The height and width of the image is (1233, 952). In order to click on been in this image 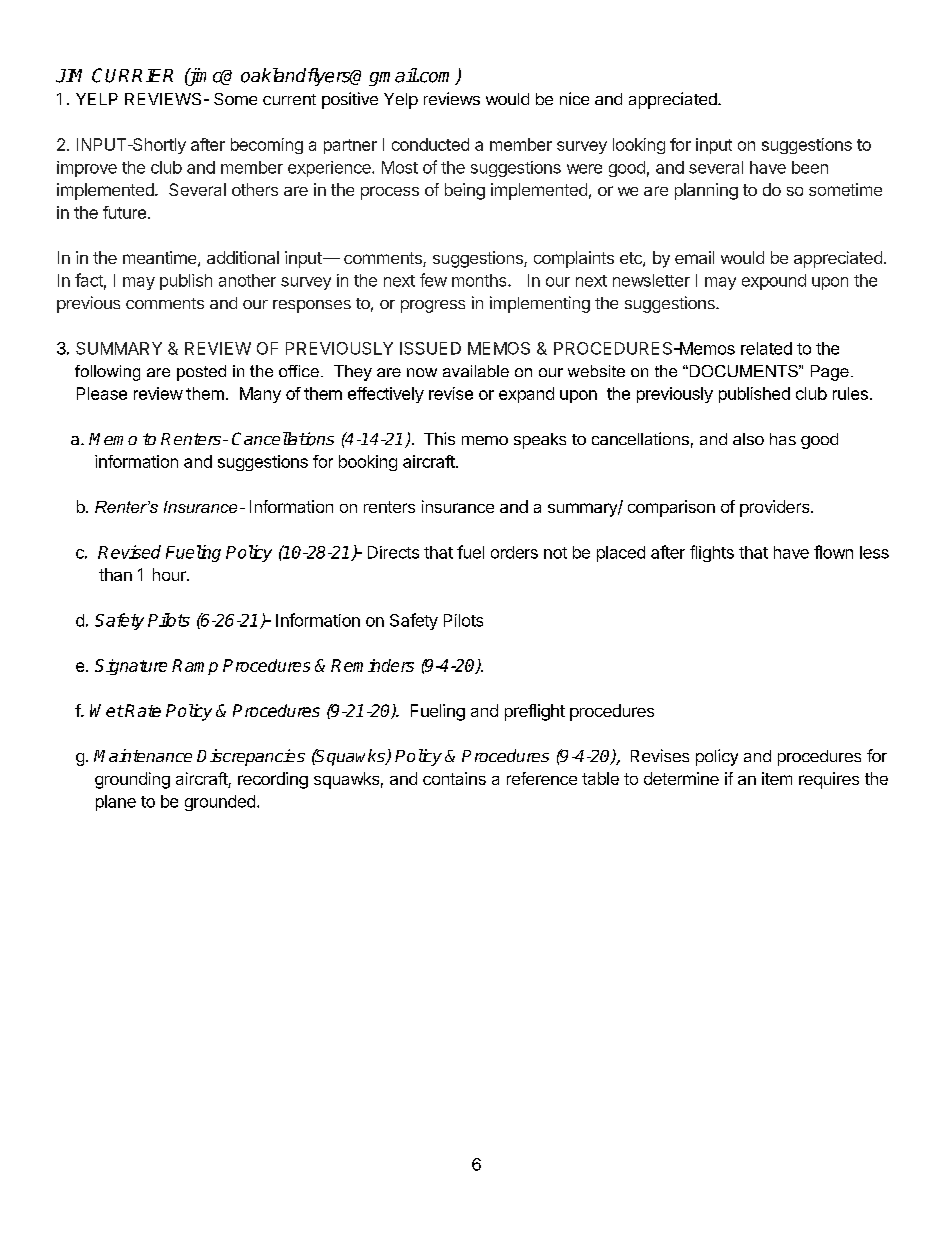, I will do `click(810, 167)`.
